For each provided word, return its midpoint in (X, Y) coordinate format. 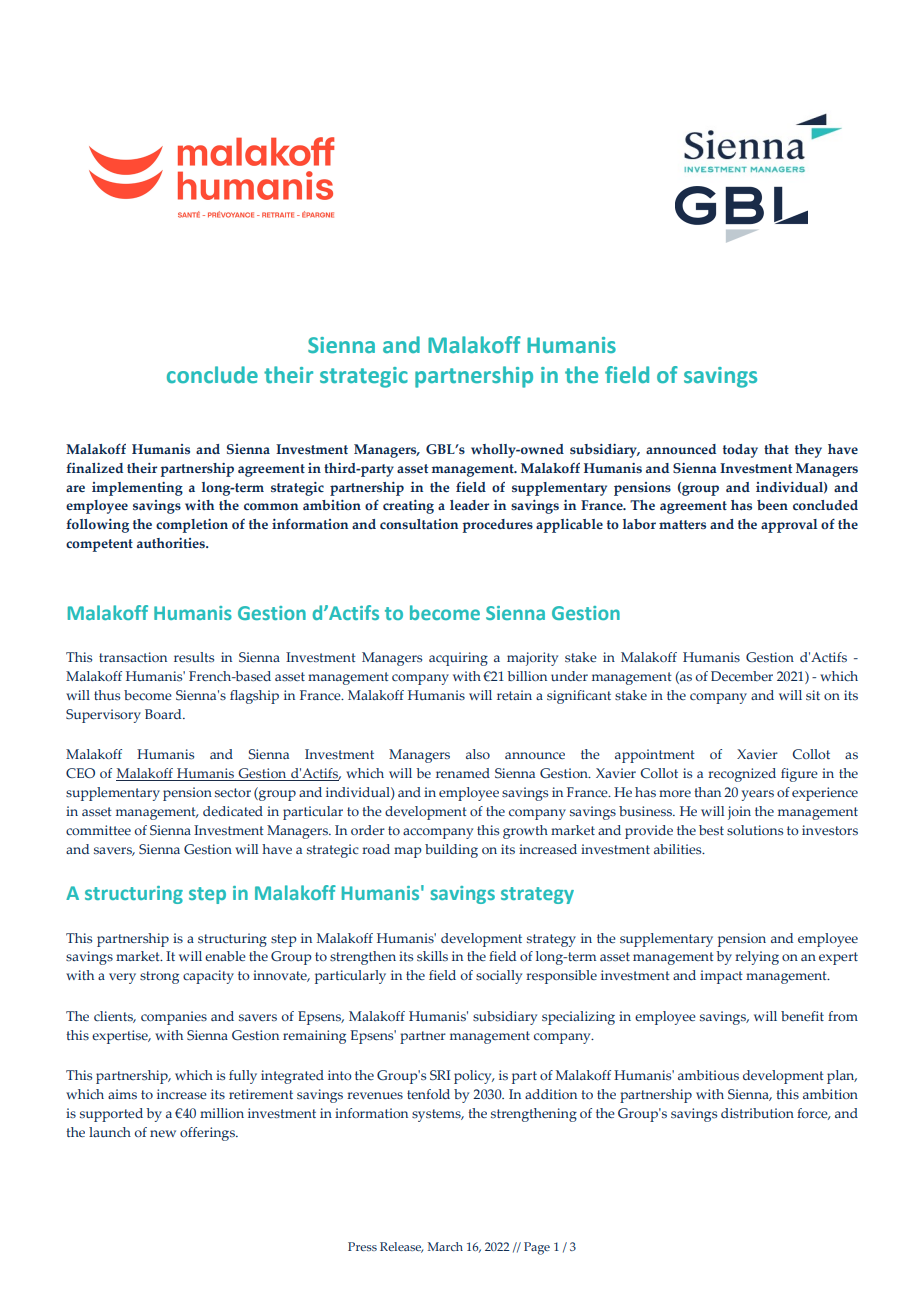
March (445, 1246)
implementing (137, 489)
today (740, 451)
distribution (757, 1113)
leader (469, 505)
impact (721, 977)
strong (159, 977)
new (163, 1133)
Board (164, 714)
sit (813, 695)
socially (499, 977)
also (478, 754)
